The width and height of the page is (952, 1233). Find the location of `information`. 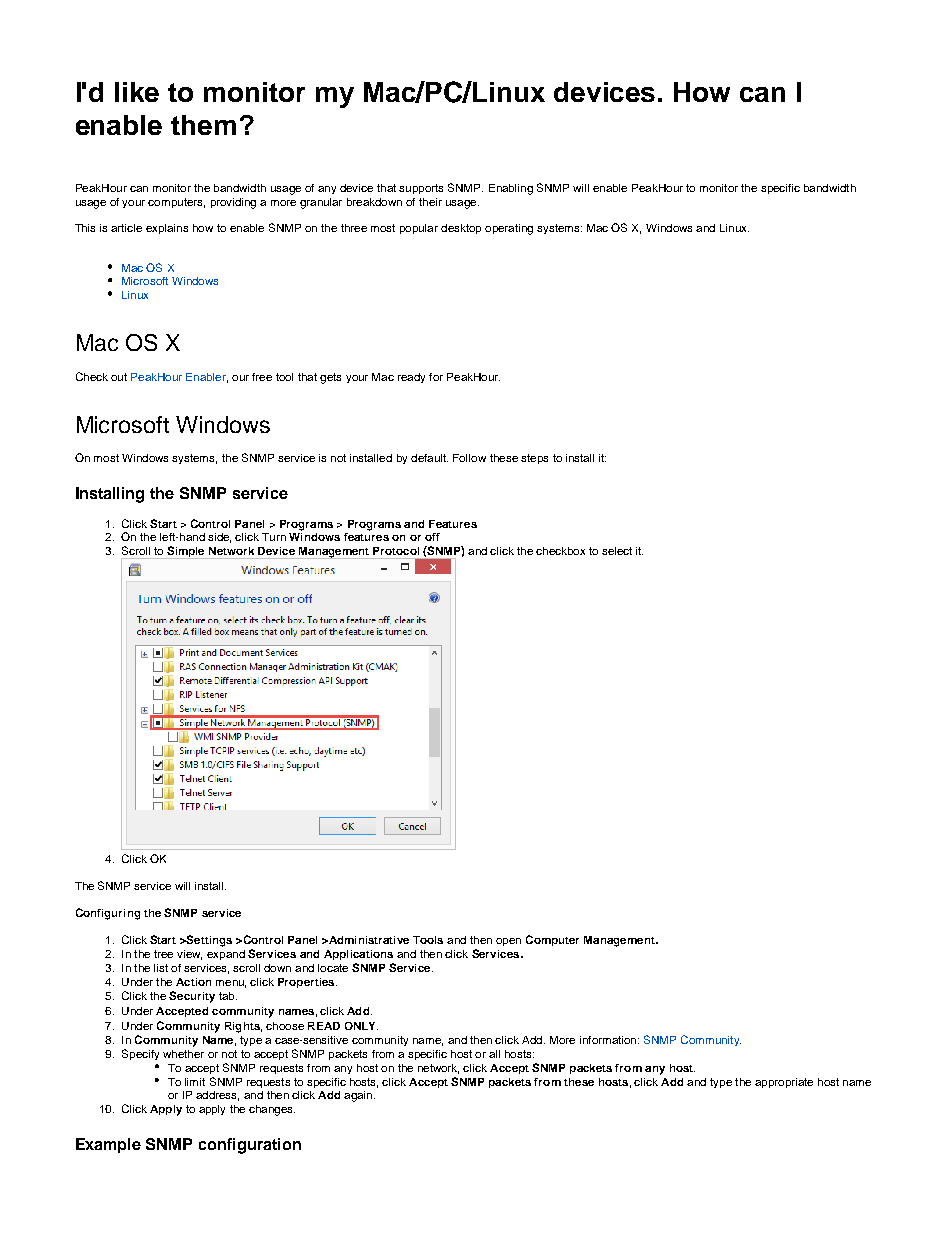

information is located at coordinates (609, 1040).
